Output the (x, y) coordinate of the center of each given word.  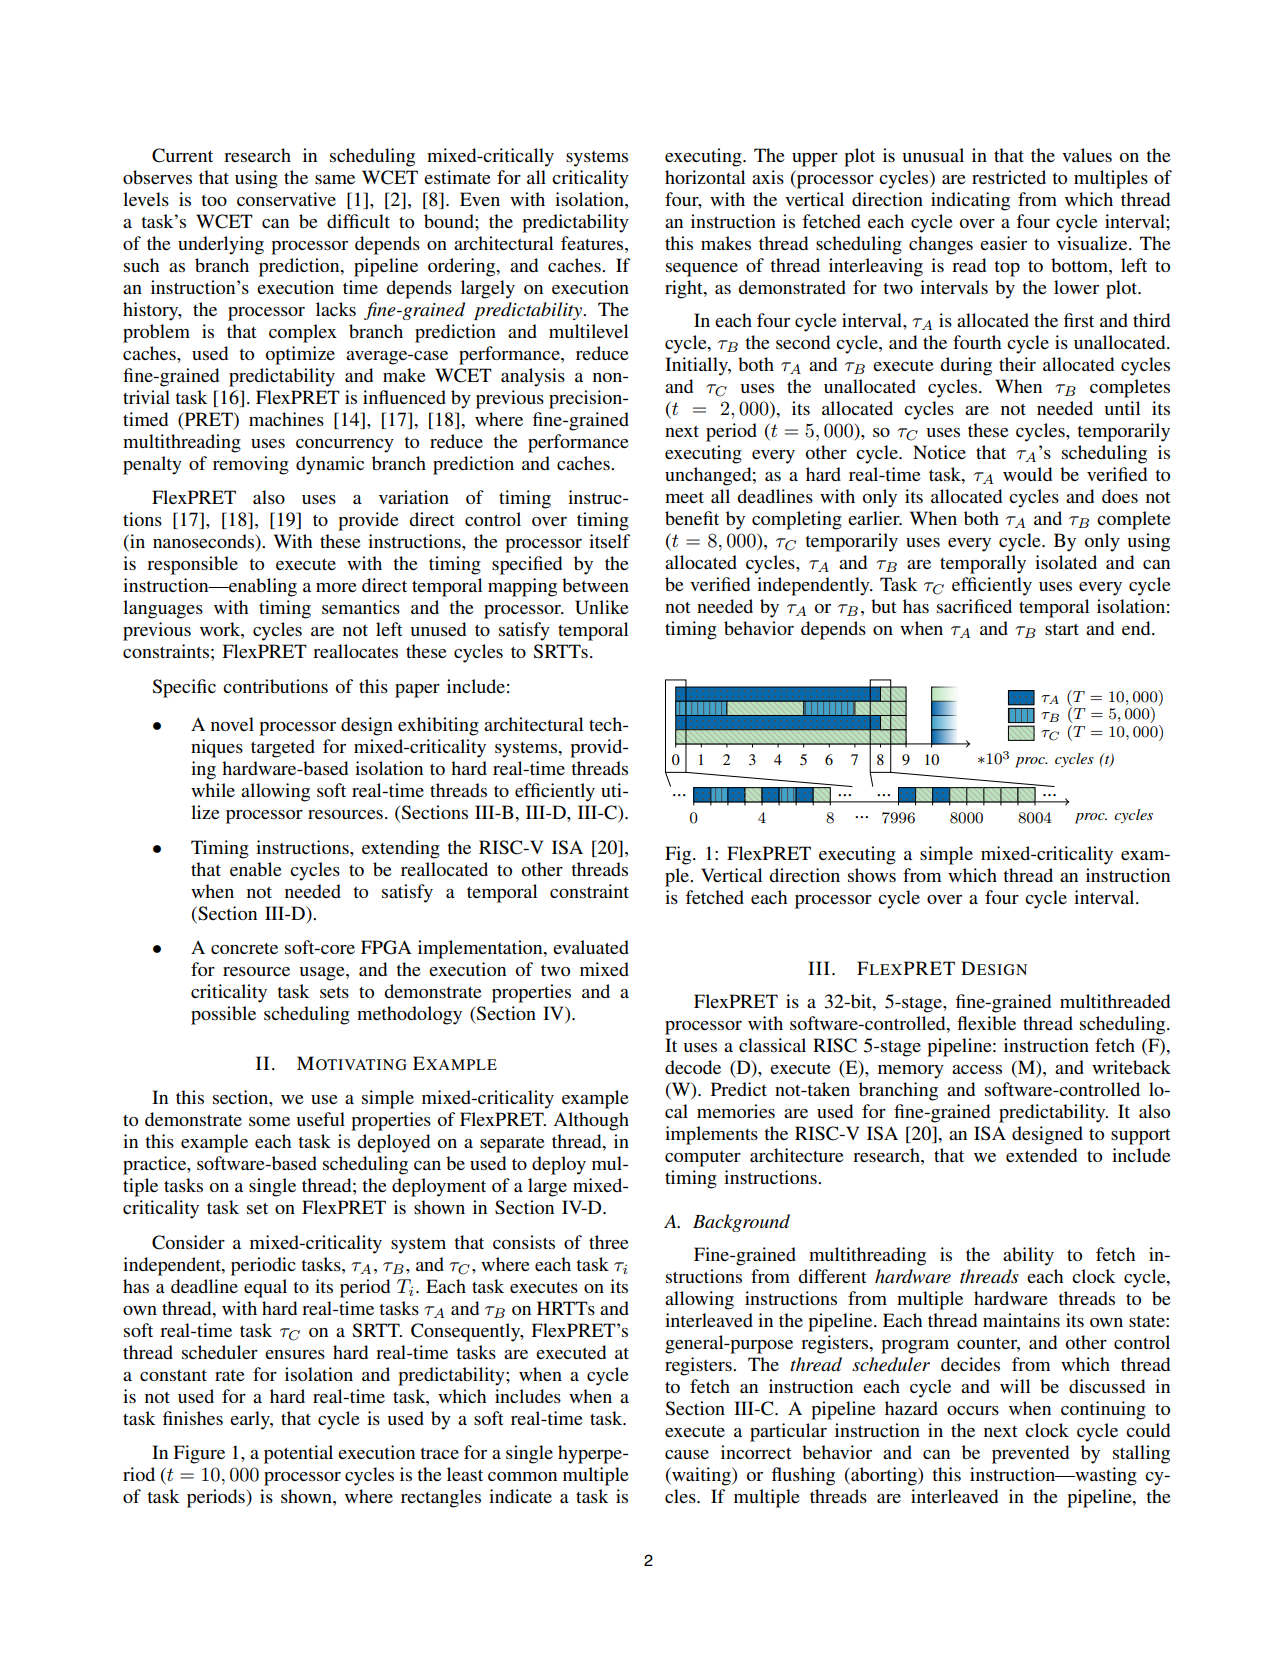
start (1062, 629)
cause (687, 1454)
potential (298, 1454)
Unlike (602, 607)
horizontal (705, 177)
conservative (286, 199)
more (336, 587)
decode (693, 1067)
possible (223, 1015)
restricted (1009, 177)
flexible (986, 1023)
